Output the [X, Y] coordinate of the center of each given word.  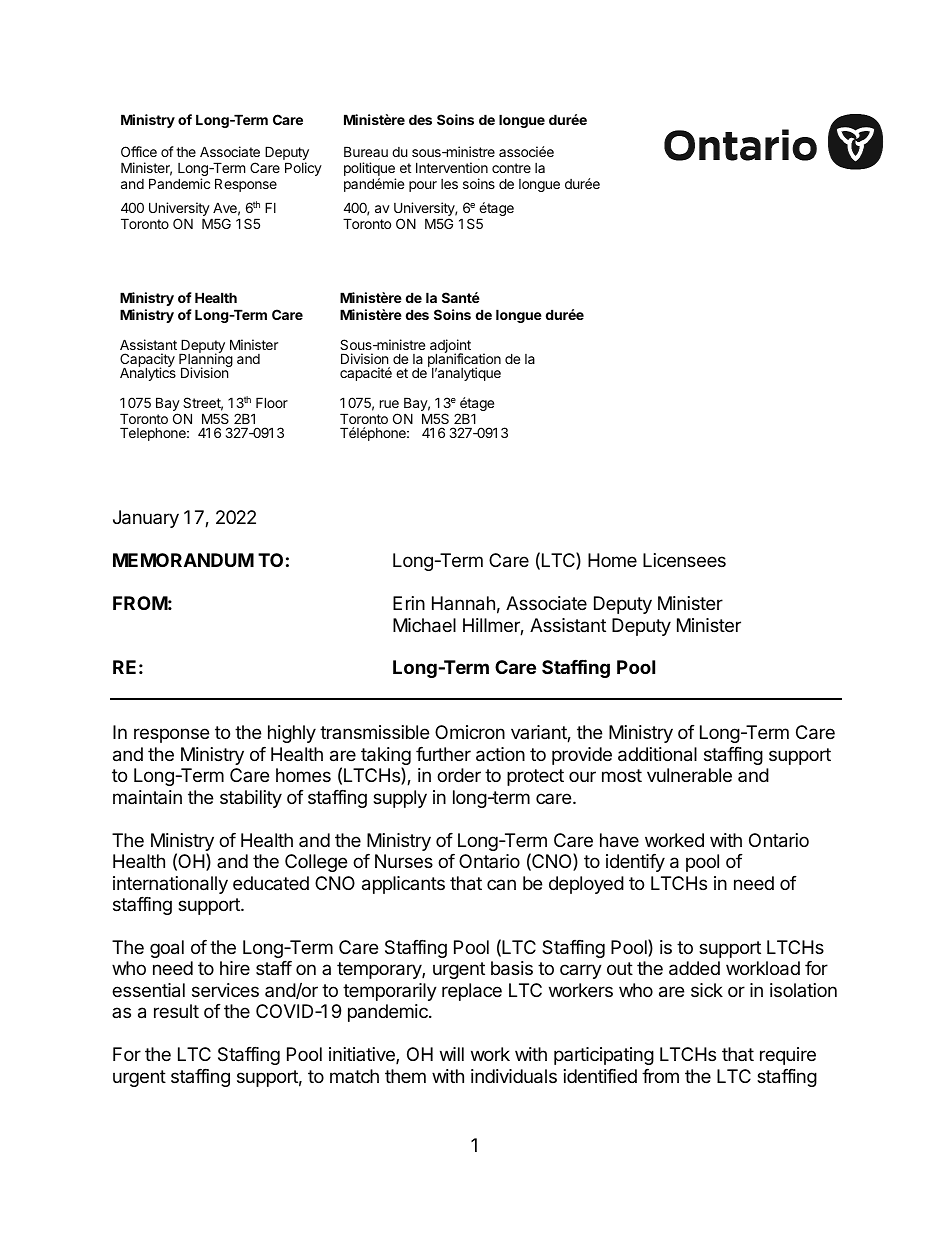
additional [657, 754]
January [146, 519]
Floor [272, 402]
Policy [303, 169]
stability [251, 799]
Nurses [404, 861]
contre [511, 168]
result [176, 1011]
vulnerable [689, 775]
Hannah [463, 603]
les [449, 184]
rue [389, 404]
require [788, 1056]
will [452, 1054]
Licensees [684, 560]
